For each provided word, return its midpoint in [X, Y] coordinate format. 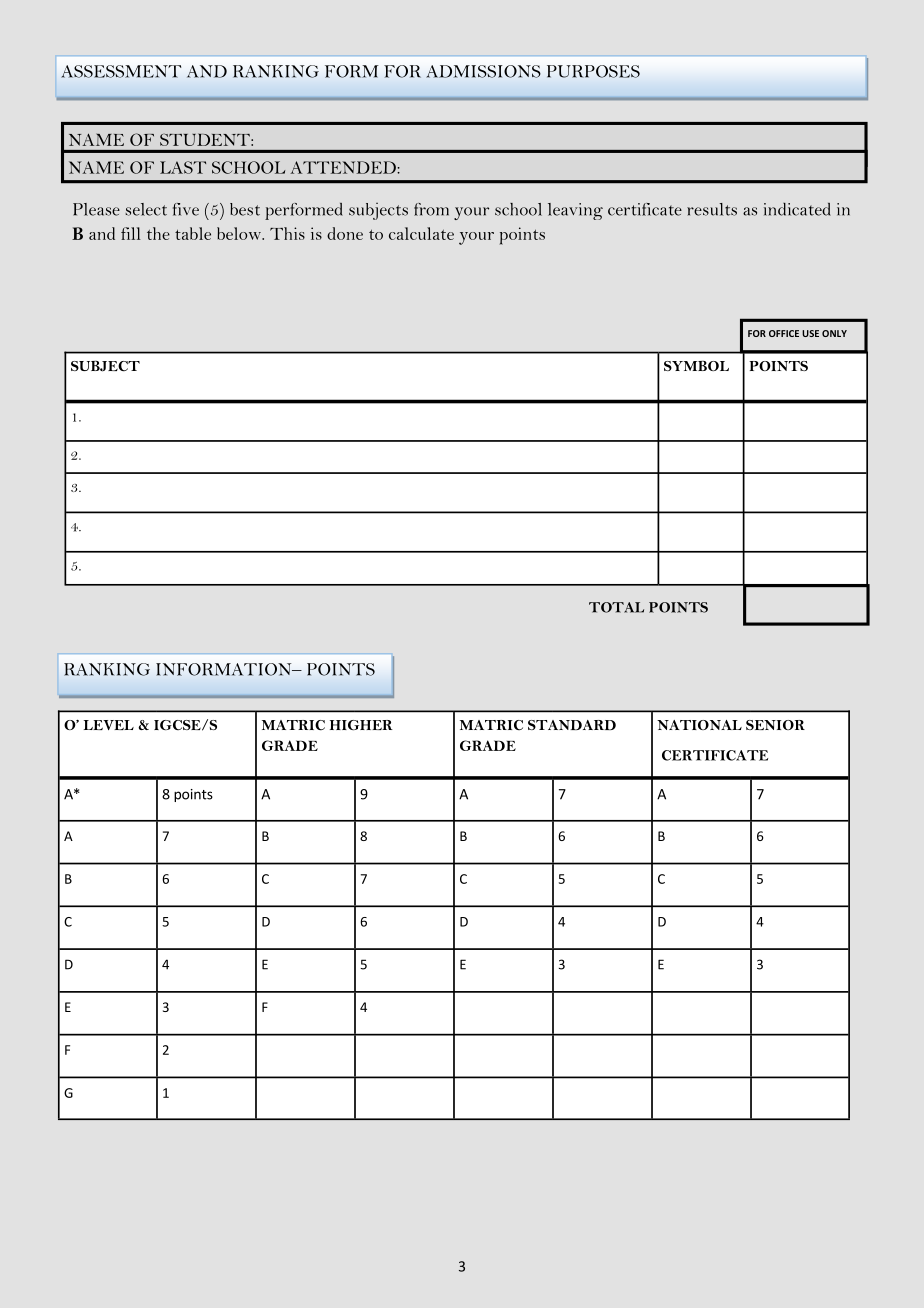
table [193, 233]
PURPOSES [593, 71]
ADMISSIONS [483, 71]
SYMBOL [696, 366]
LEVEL [109, 725]
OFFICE [784, 333]
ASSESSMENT [121, 71]
